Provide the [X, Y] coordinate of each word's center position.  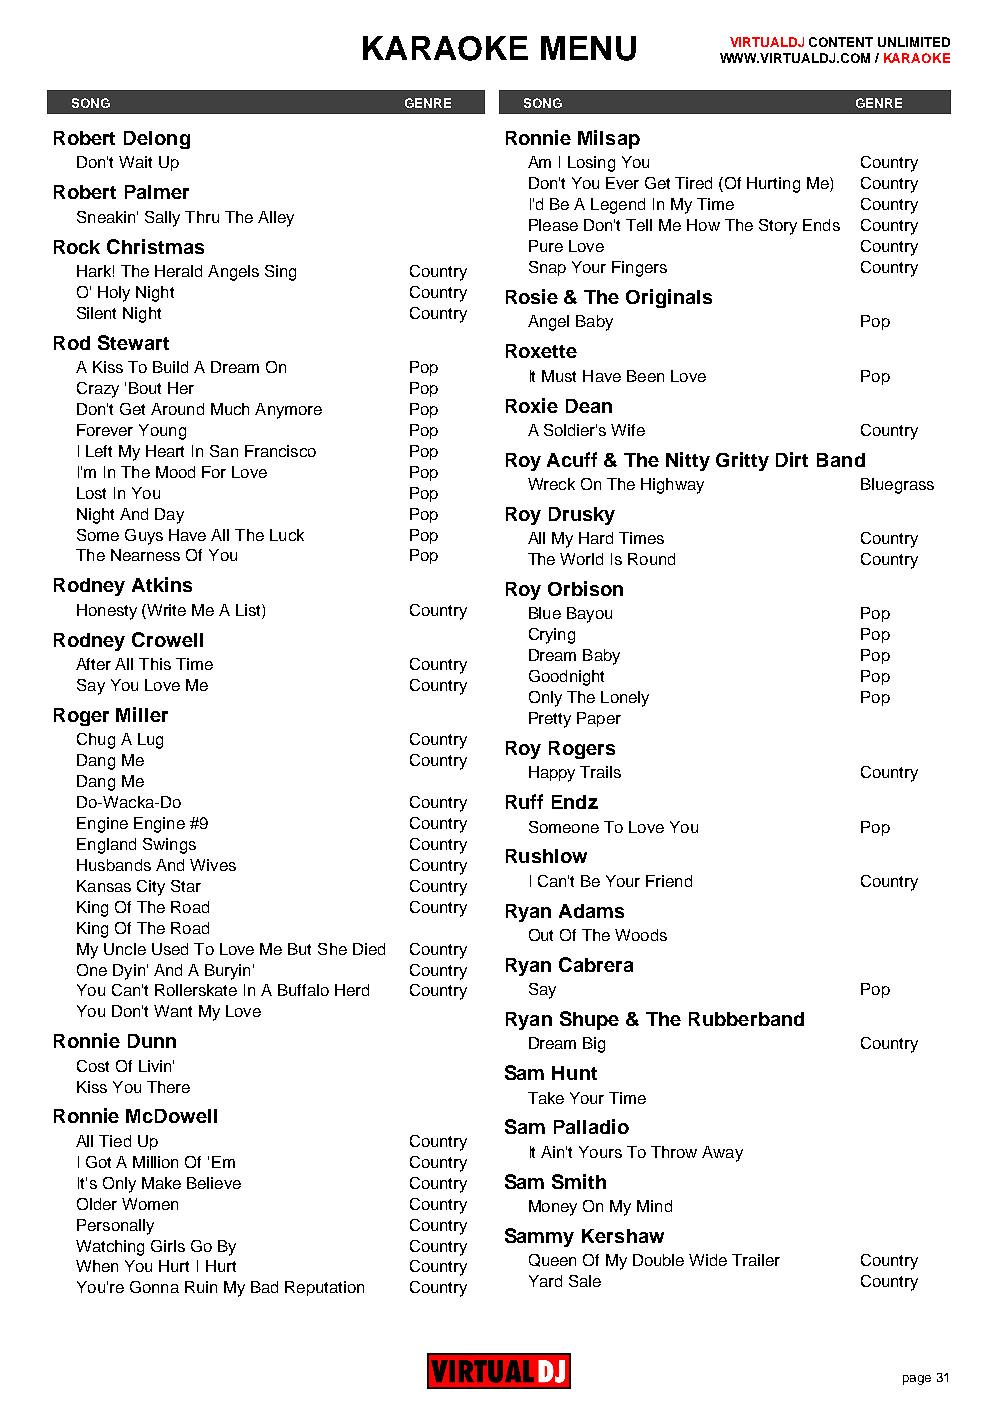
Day [169, 516]
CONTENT [841, 42]
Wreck [551, 484]
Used [170, 949]
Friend [669, 881]
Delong [157, 140]
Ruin [201, 1287]
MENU [588, 48]
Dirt [792, 459]
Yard [545, 1281]
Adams [591, 911]
